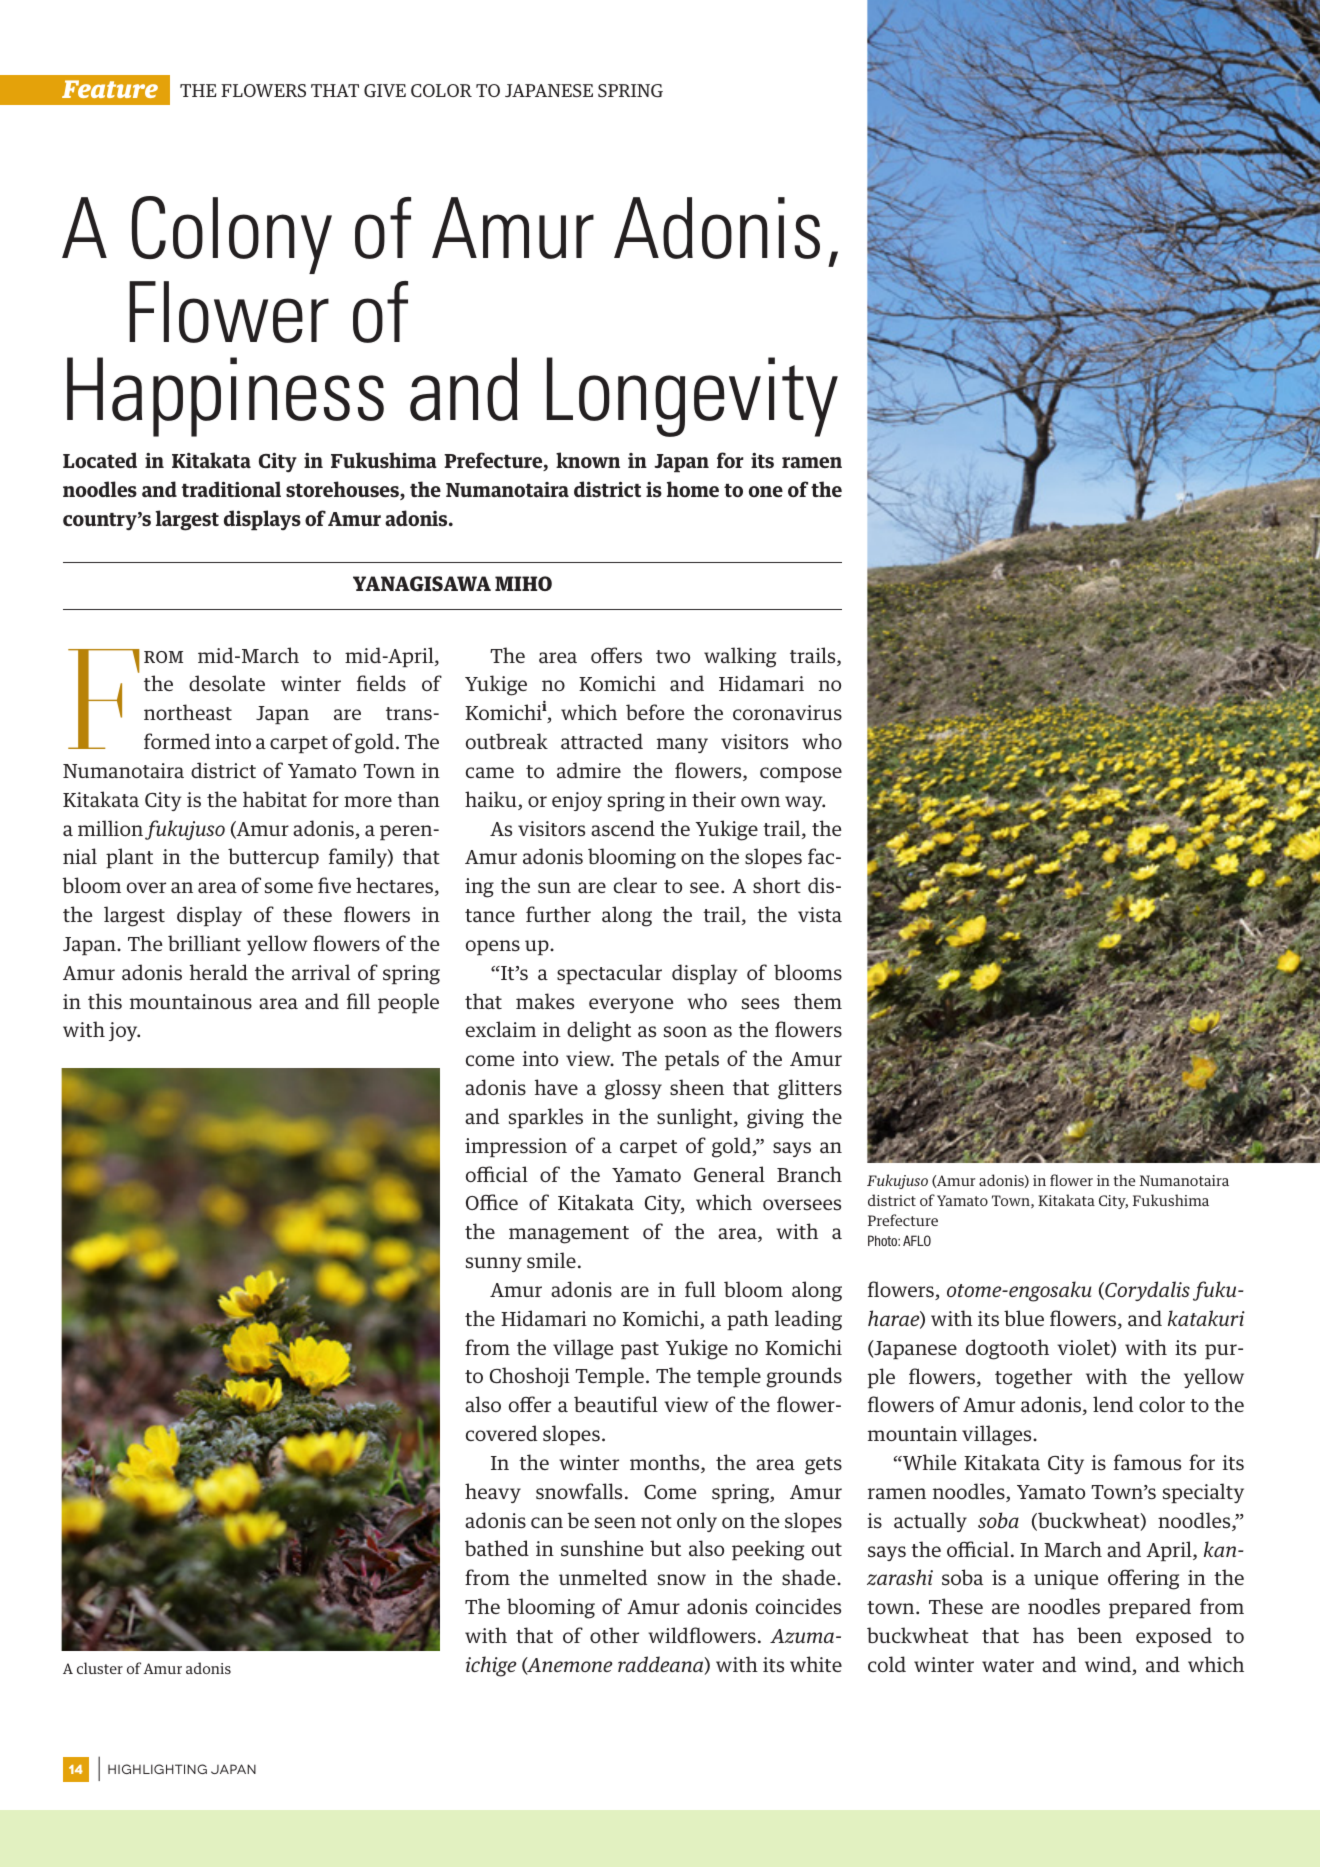  What do you see at coordinates (232, 235) in the page?
I see `Colony` at bounding box center [232, 235].
